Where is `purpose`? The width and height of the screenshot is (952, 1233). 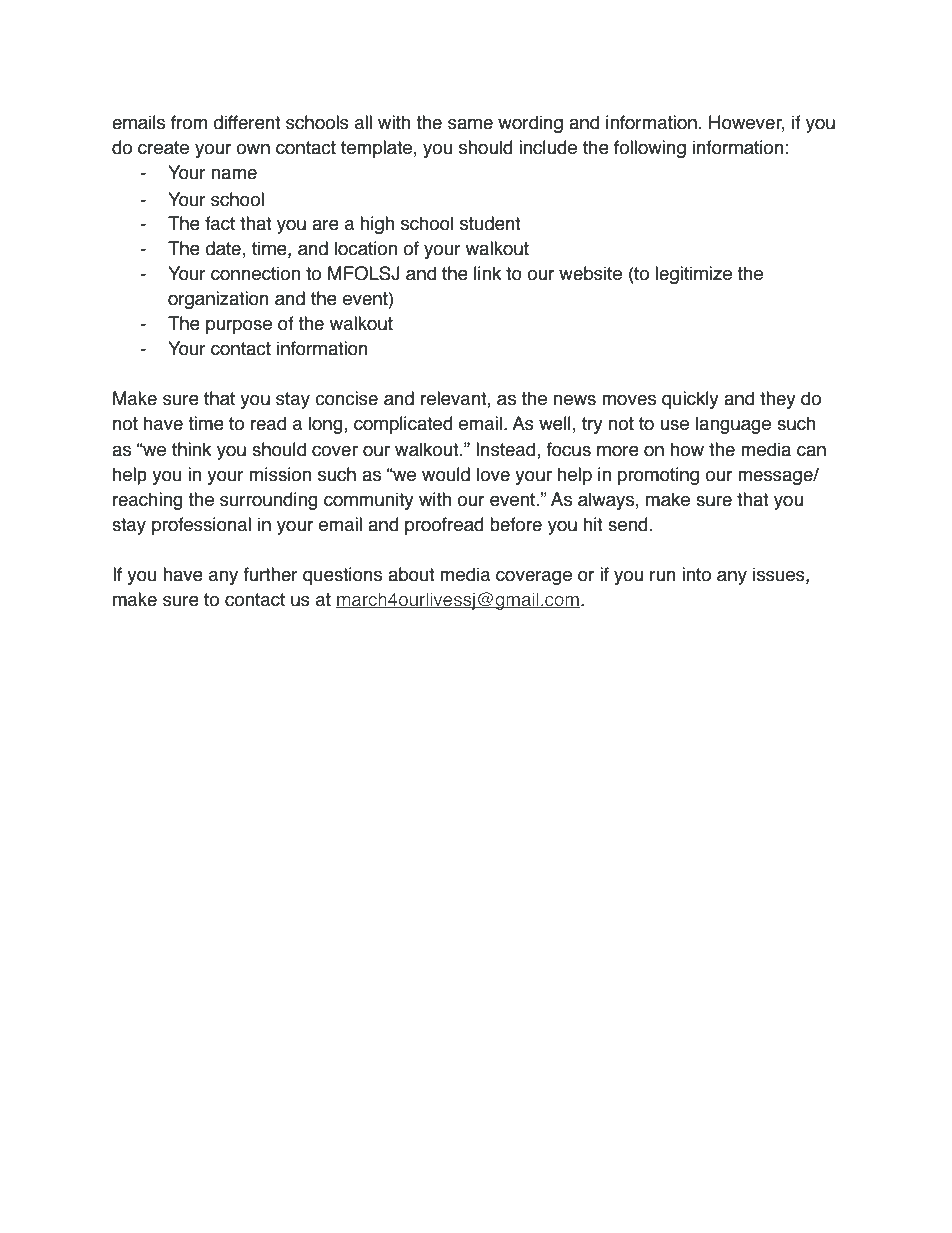
purpose is located at coordinates (239, 326).
